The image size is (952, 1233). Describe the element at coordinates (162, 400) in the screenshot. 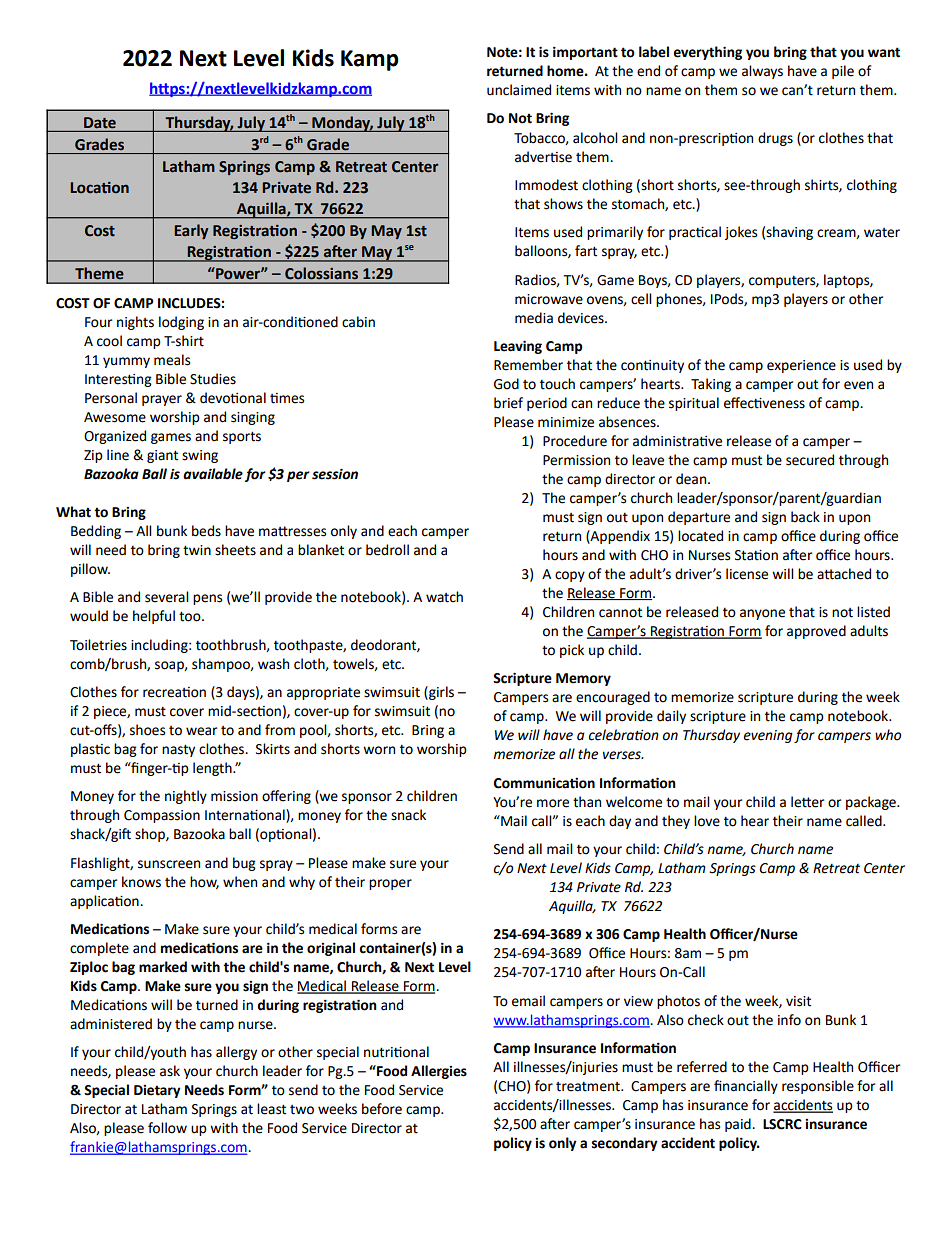

I see `prayer` at that location.
